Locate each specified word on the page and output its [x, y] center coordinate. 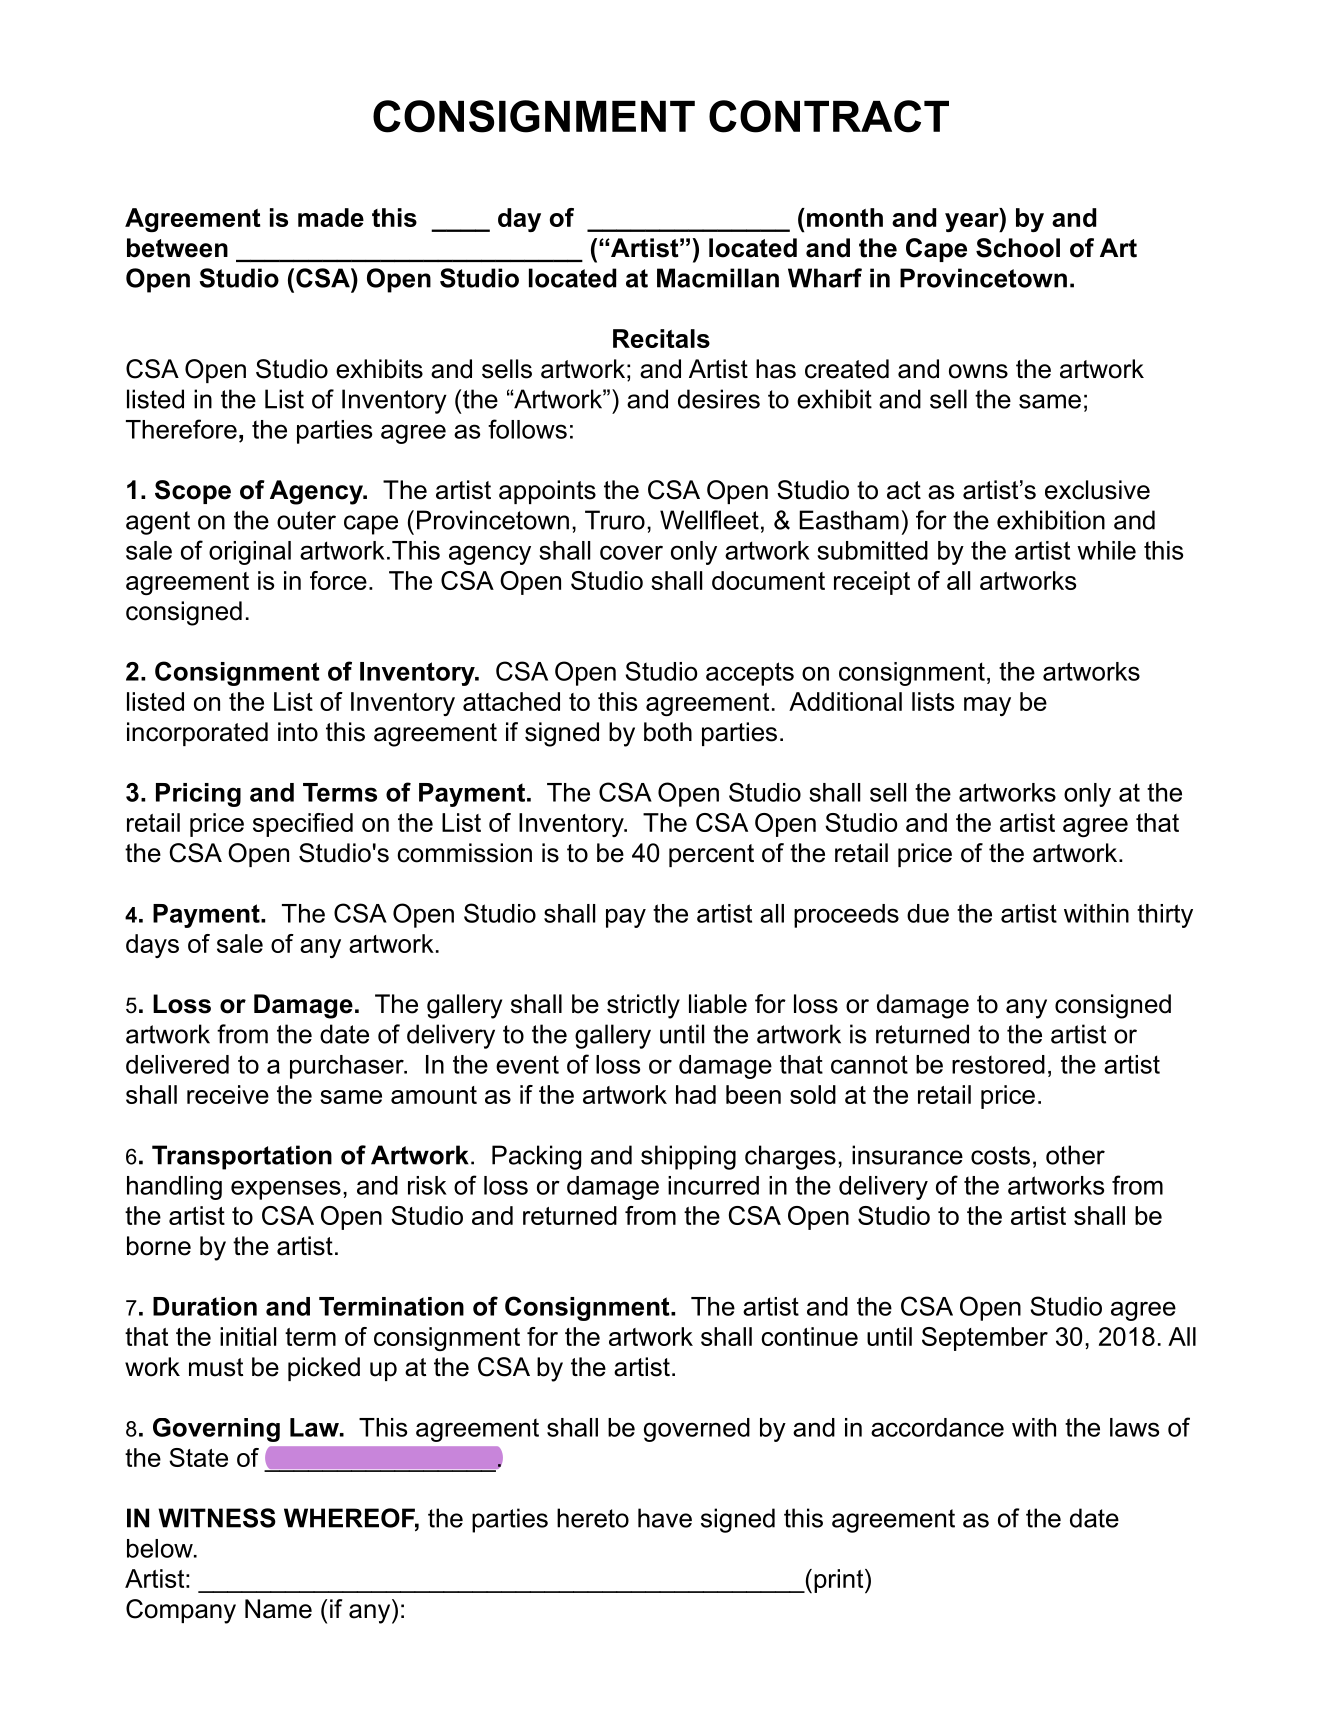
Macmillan [718, 278]
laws [1134, 1427]
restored [998, 1064]
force [338, 580]
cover [631, 552]
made [331, 217]
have [665, 1518]
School [1018, 248]
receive [228, 1094]
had [696, 1094]
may [987, 706]
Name [278, 1609]
